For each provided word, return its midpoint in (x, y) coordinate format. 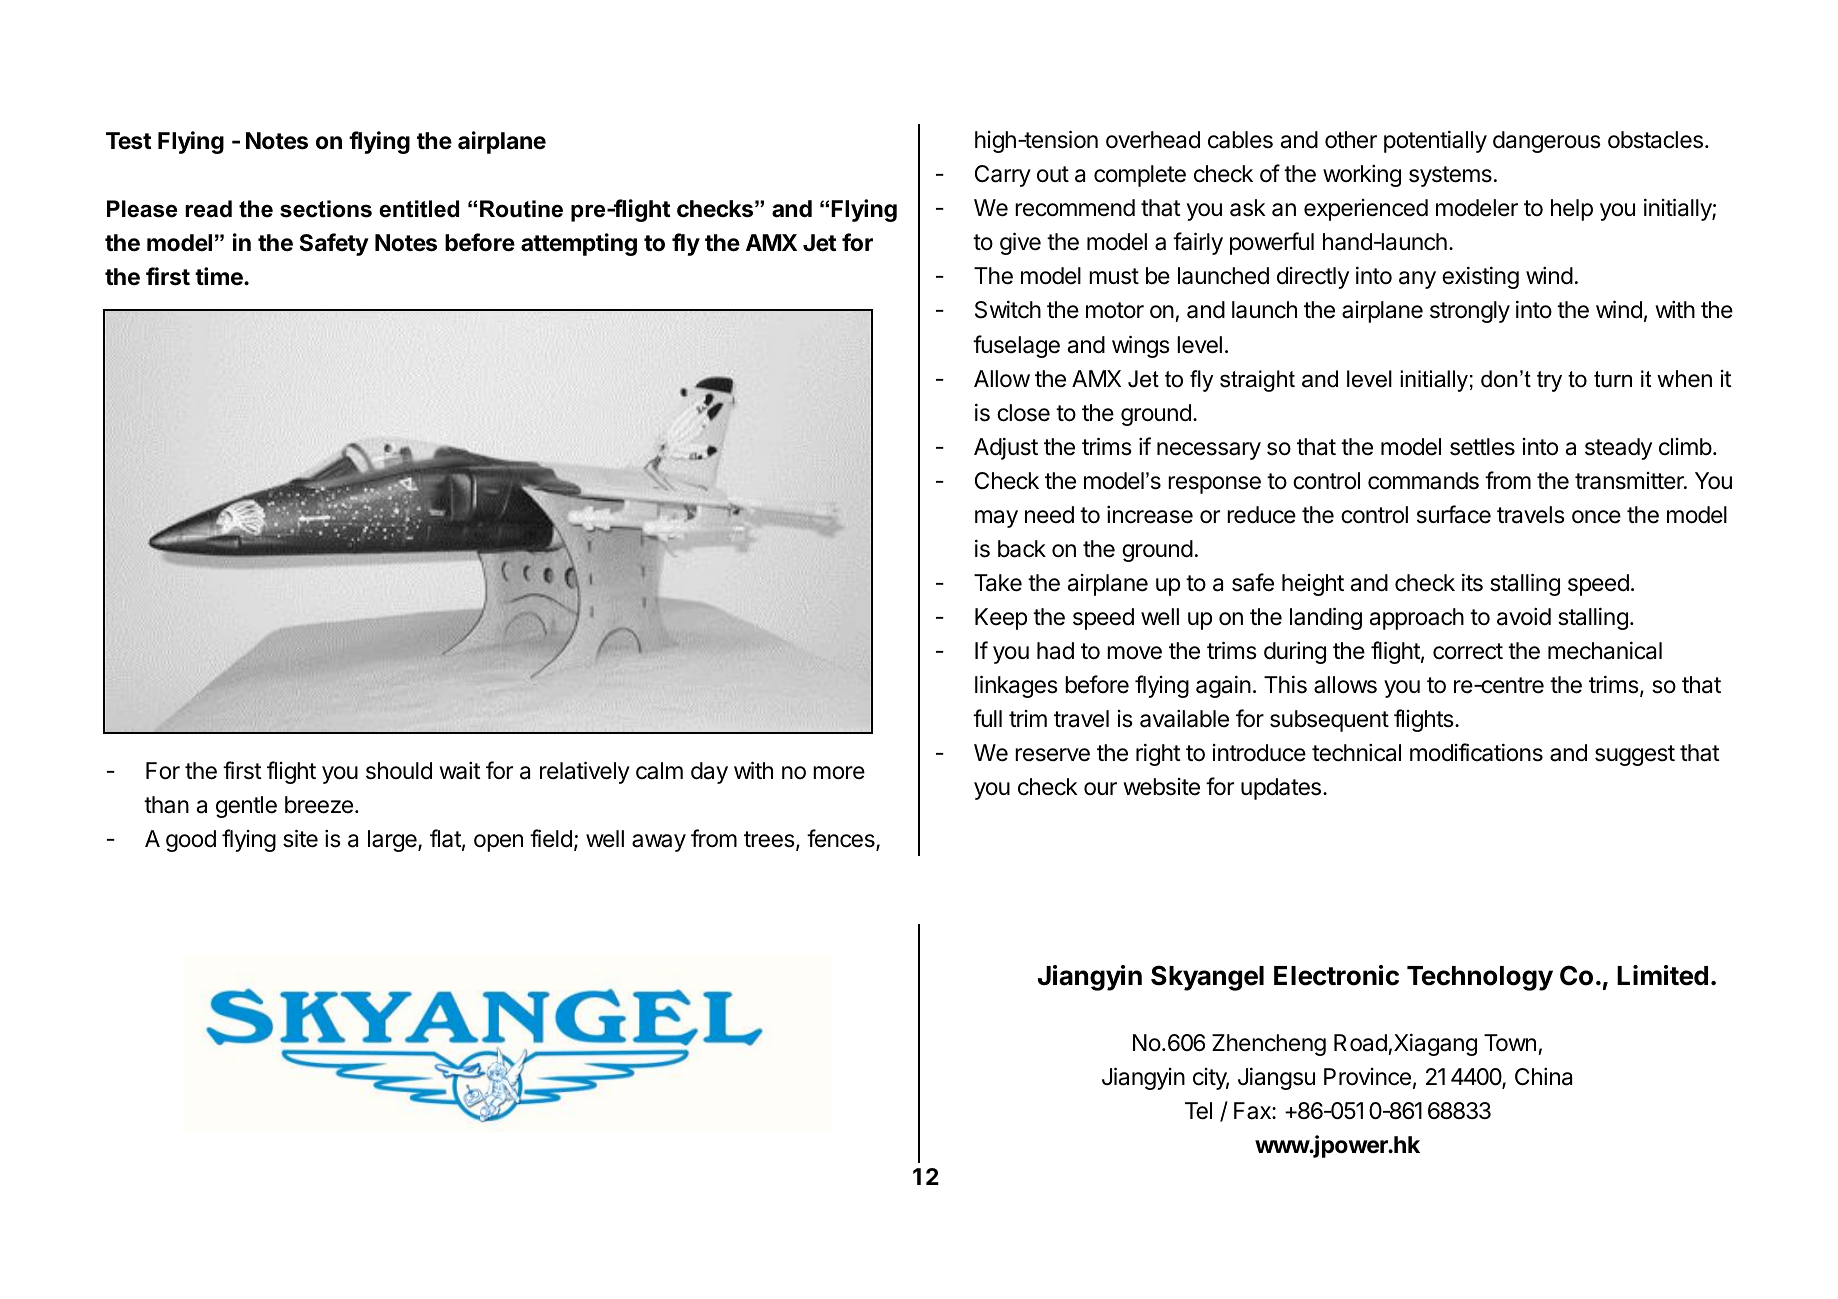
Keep (1001, 619)
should (399, 771)
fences (842, 839)
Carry (1003, 176)
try (1549, 381)
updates (1281, 789)
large (393, 841)
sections (326, 209)
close (1023, 413)
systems (1450, 176)
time (220, 276)
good (191, 841)
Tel (1198, 1111)
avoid (1524, 617)
